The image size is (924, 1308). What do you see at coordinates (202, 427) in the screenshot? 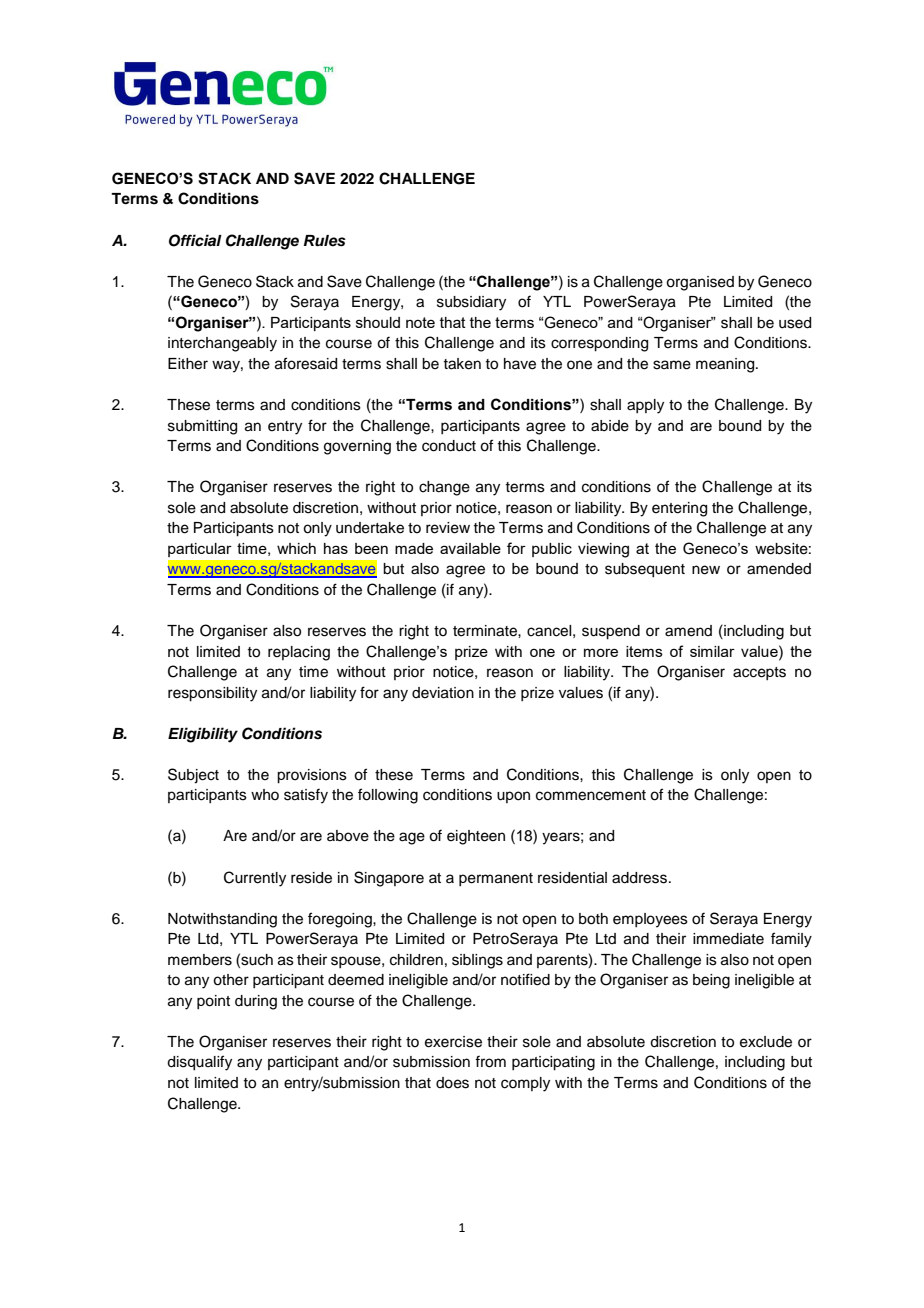
I see `submitting` at bounding box center [202, 427].
